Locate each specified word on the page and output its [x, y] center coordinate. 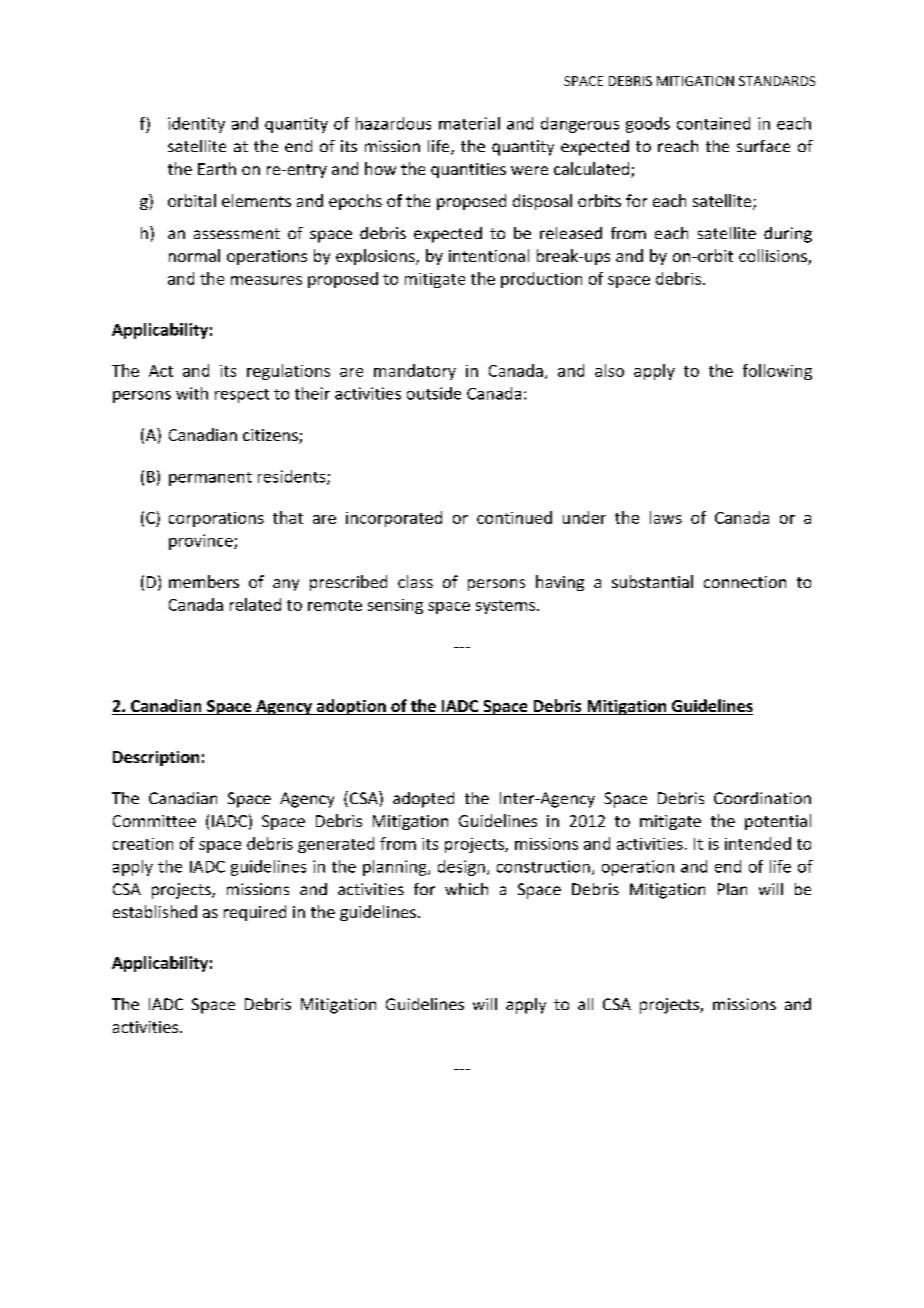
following [777, 372]
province [202, 542]
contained [713, 123]
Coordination [762, 798]
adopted [423, 800]
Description [156, 758]
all [585, 1004]
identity [196, 125]
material [469, 123]
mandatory [415, 372]
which [466, 889]
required [255, 913]
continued [514, 517]
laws [666, 517]
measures [266, 280]
